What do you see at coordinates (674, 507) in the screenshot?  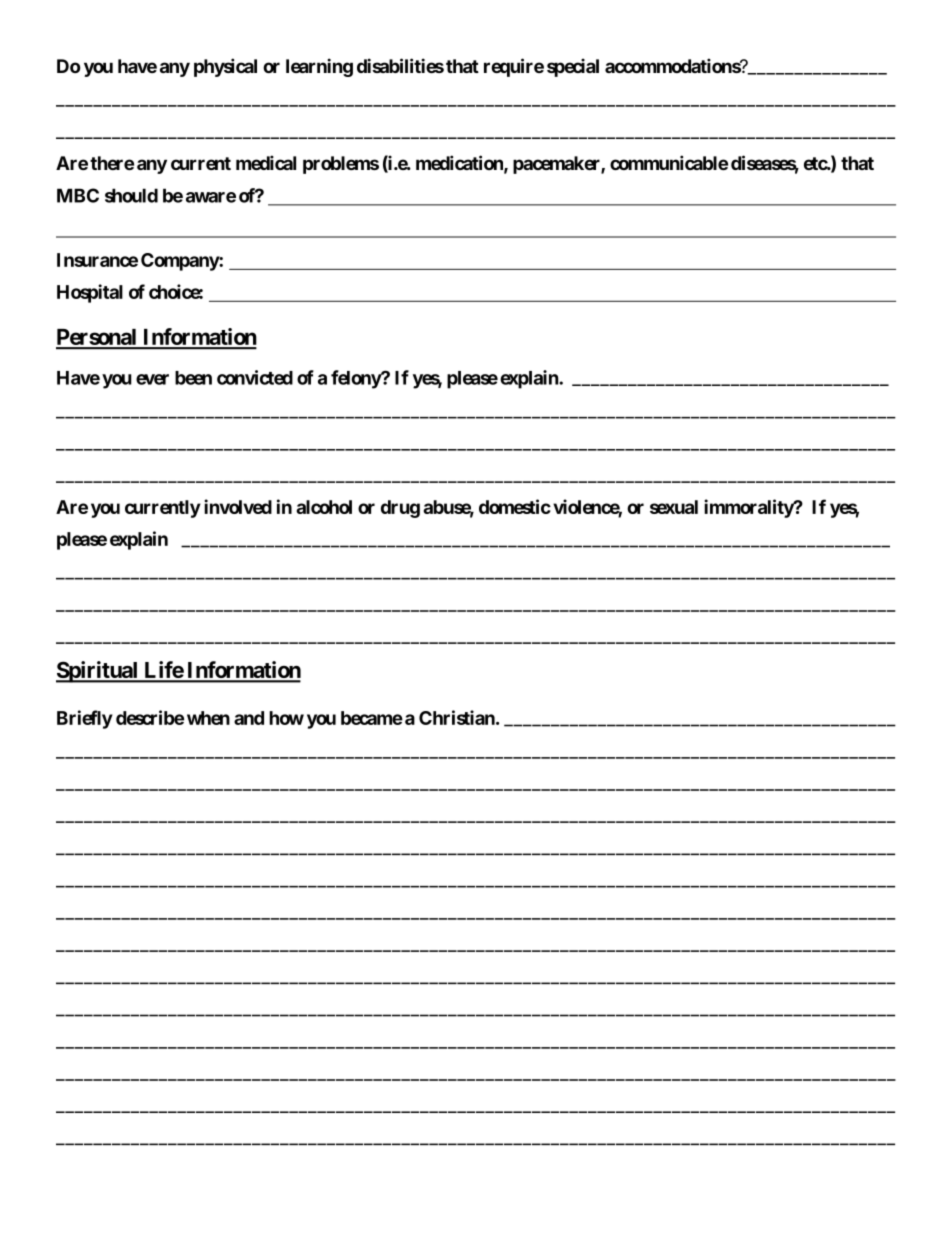 I see `sexual` at bounding box center [674, 507].
